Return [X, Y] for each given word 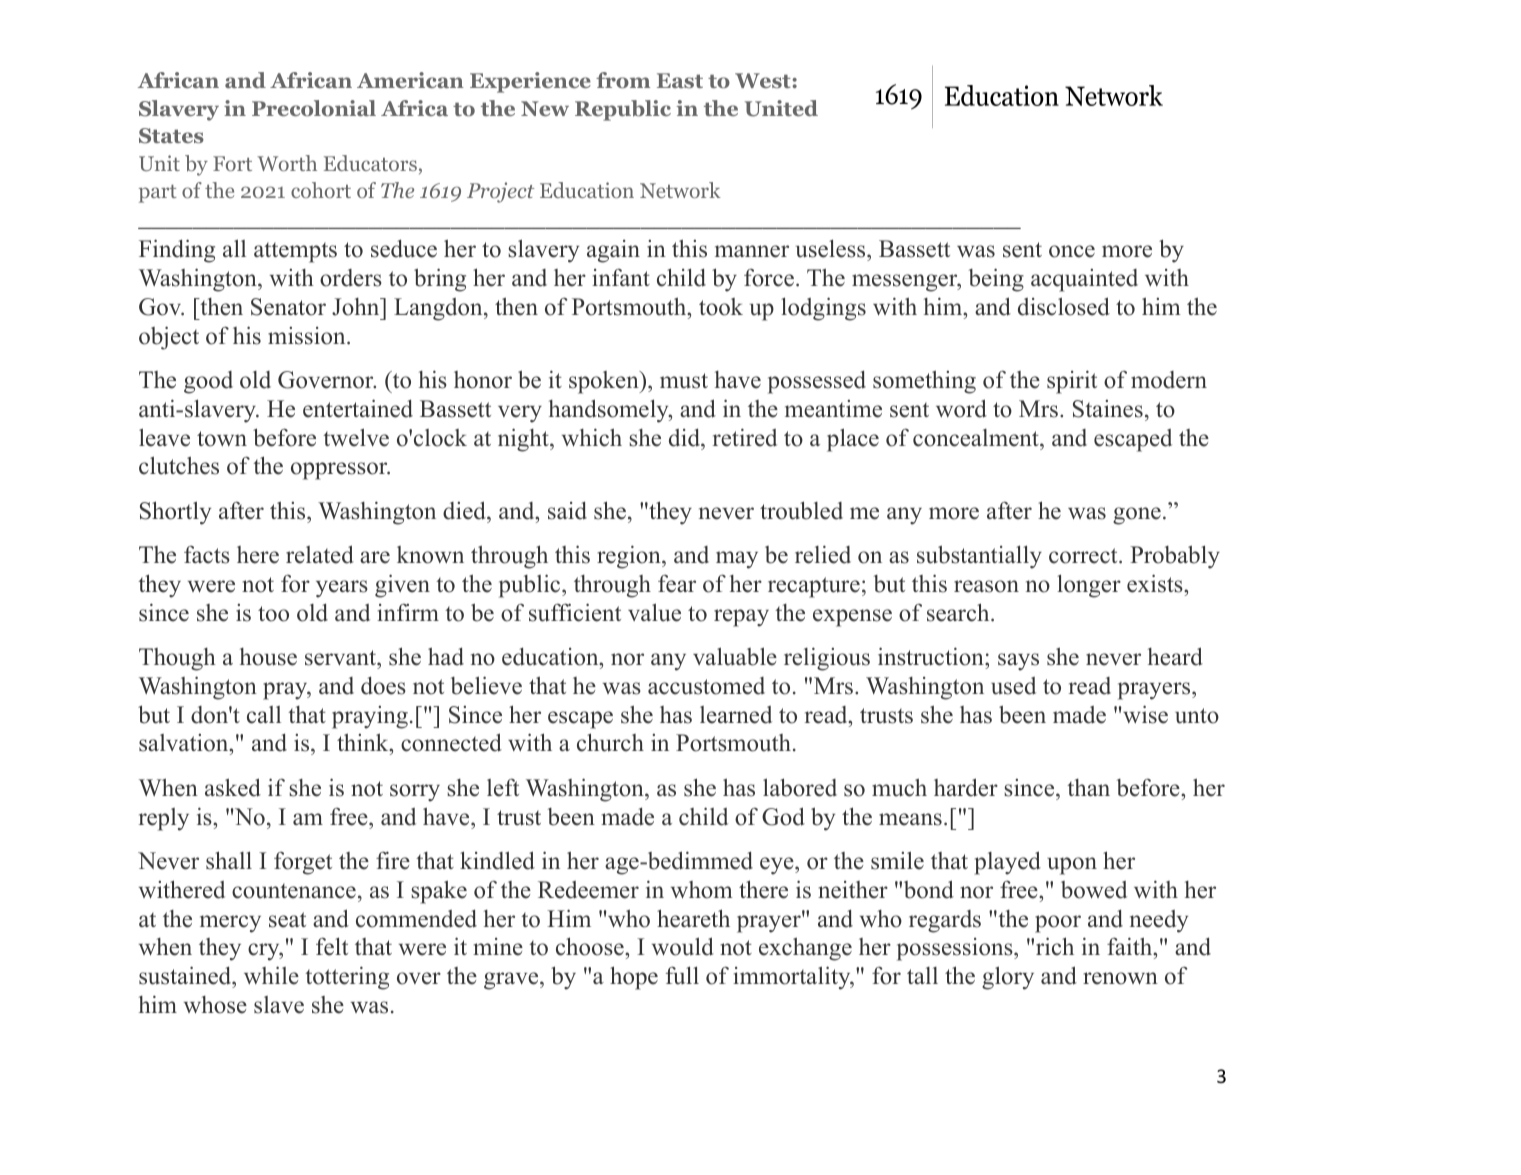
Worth [287, 163]
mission [308, 336]
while [271, 975]
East [680, 80]
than [1088, 787]
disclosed [1064, 306]
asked [233, 787]
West [764, 81]
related [320, 554]
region [630, 557]
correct [1084, 556]
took [721, 307]
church [610, 742]
